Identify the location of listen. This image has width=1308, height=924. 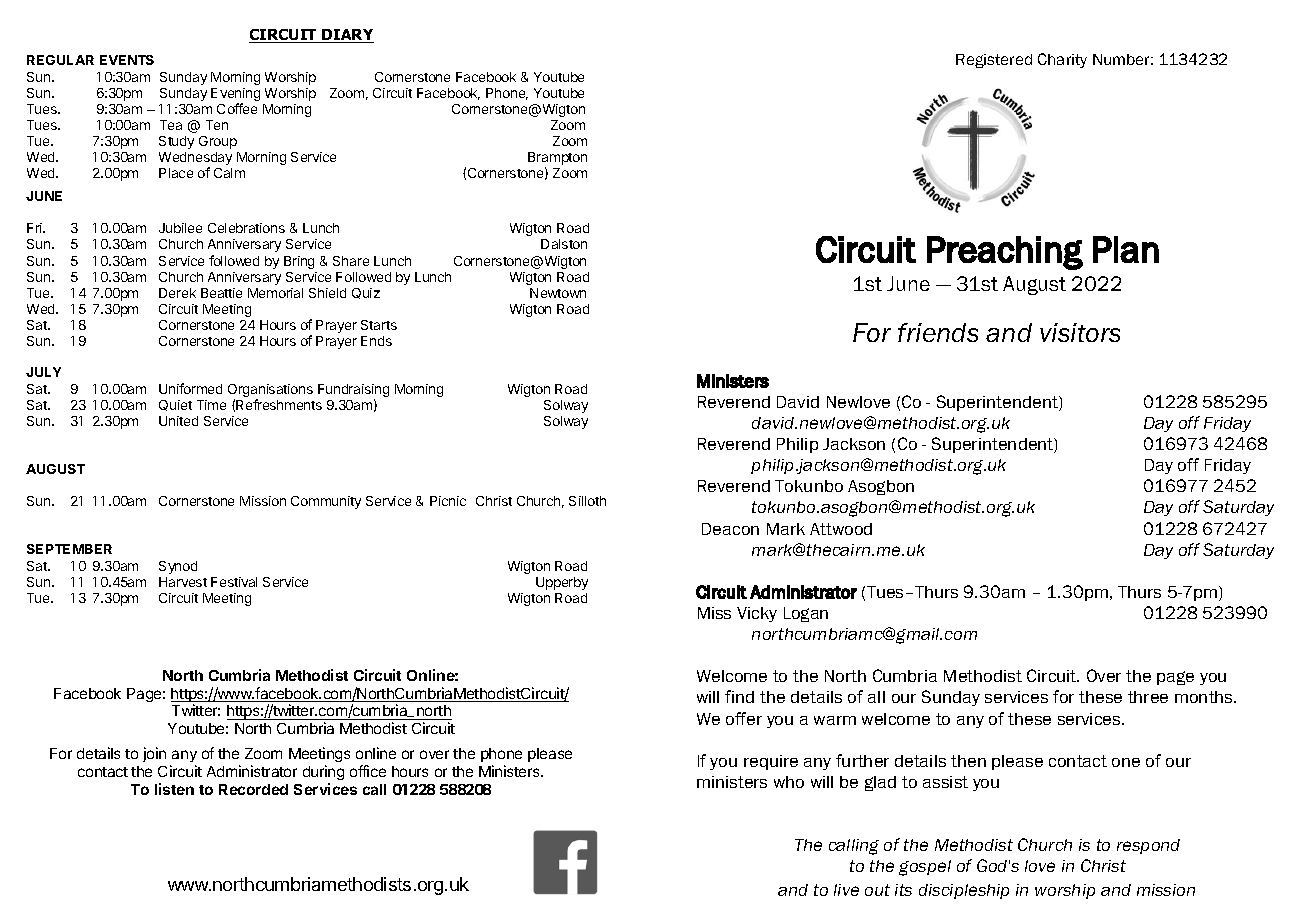
(174, 789).
